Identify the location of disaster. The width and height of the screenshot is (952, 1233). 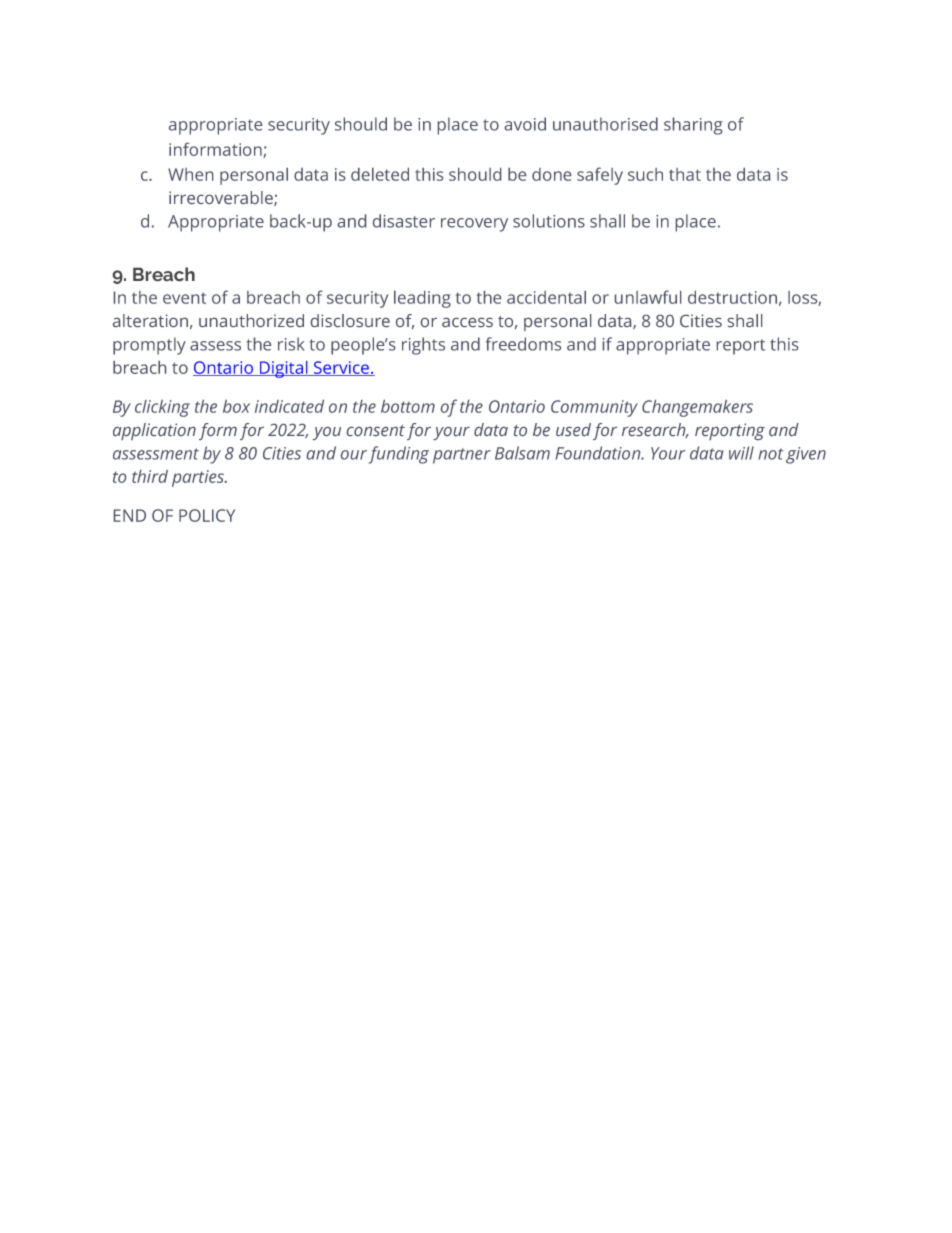
(404, 221).
